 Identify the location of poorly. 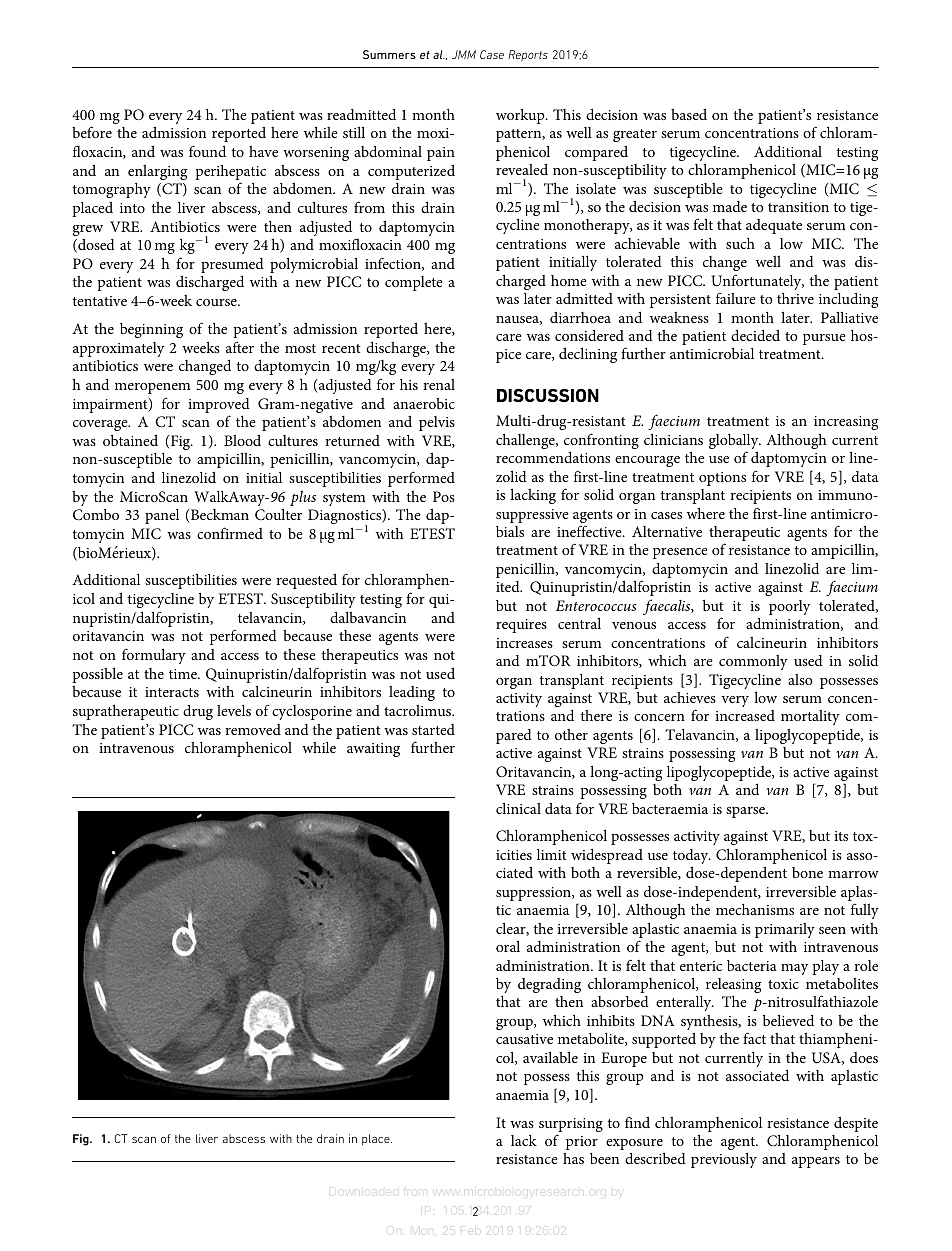
(789, 607).
